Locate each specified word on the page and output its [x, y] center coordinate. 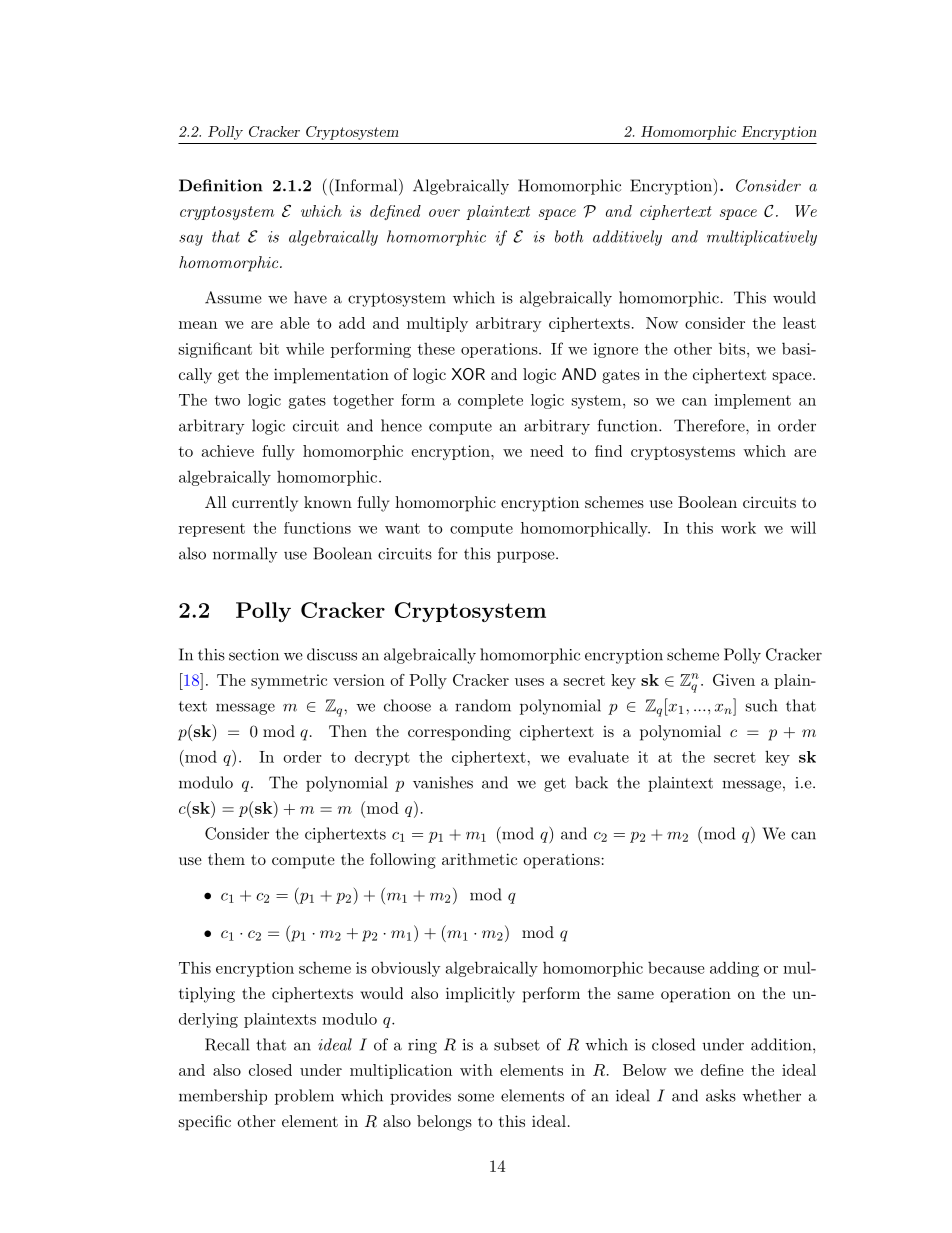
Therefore [709, 425]
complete [490, 401]
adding [734, 969]
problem [304, 1097]
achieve [228, 451]
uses [529, 682]
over [444, 213]
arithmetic [479, 859]
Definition [221, 185]
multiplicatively [762, 238]
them [226, 859]
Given [734, 680]
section [254, 655]
